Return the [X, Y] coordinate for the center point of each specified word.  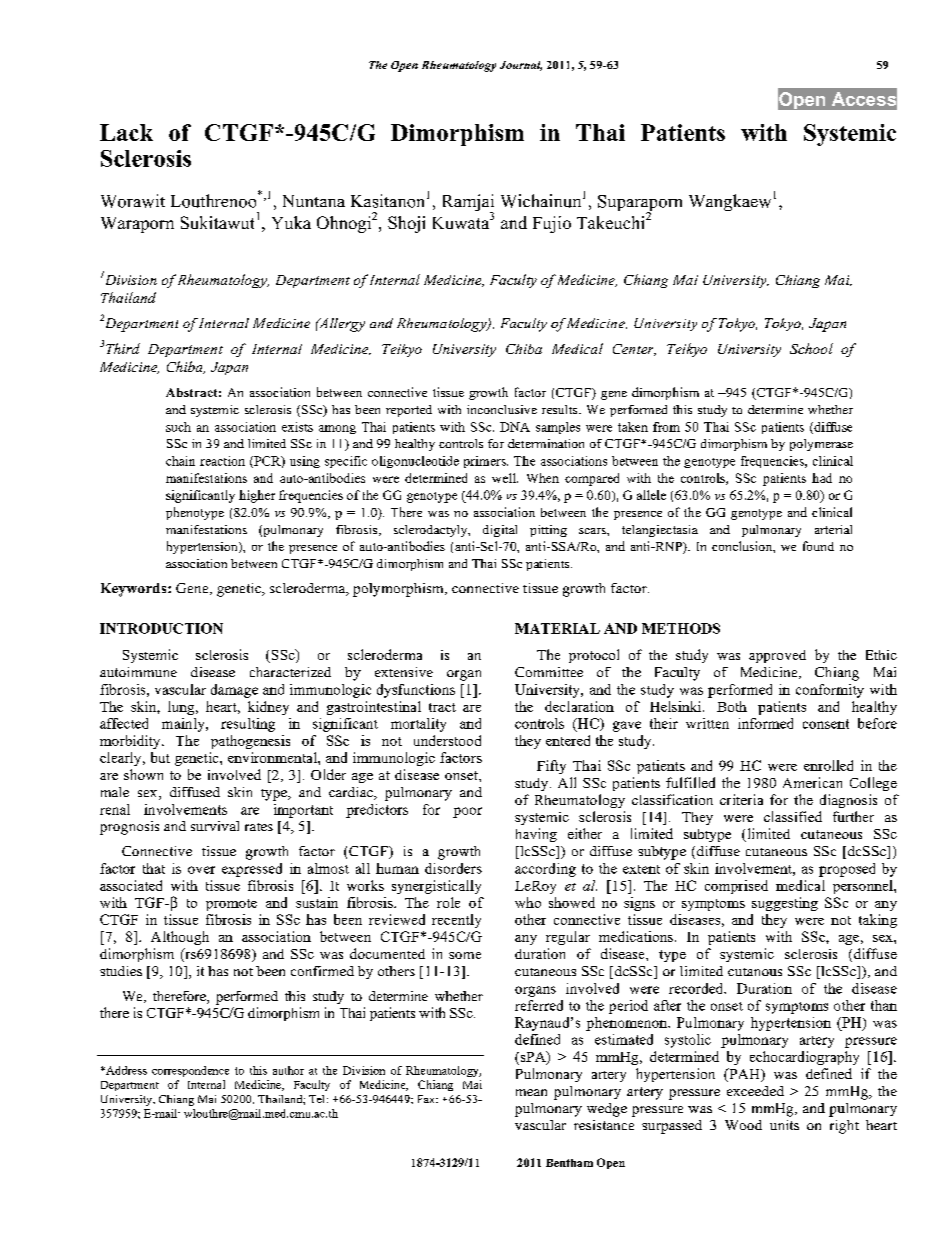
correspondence [190, 1071]
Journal [521, 66]
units [784, 1125]
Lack [126, 132]
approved [777, 656]
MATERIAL [557, 628]
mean [531, 1092]
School [811, 348]
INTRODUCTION [161, 628]
